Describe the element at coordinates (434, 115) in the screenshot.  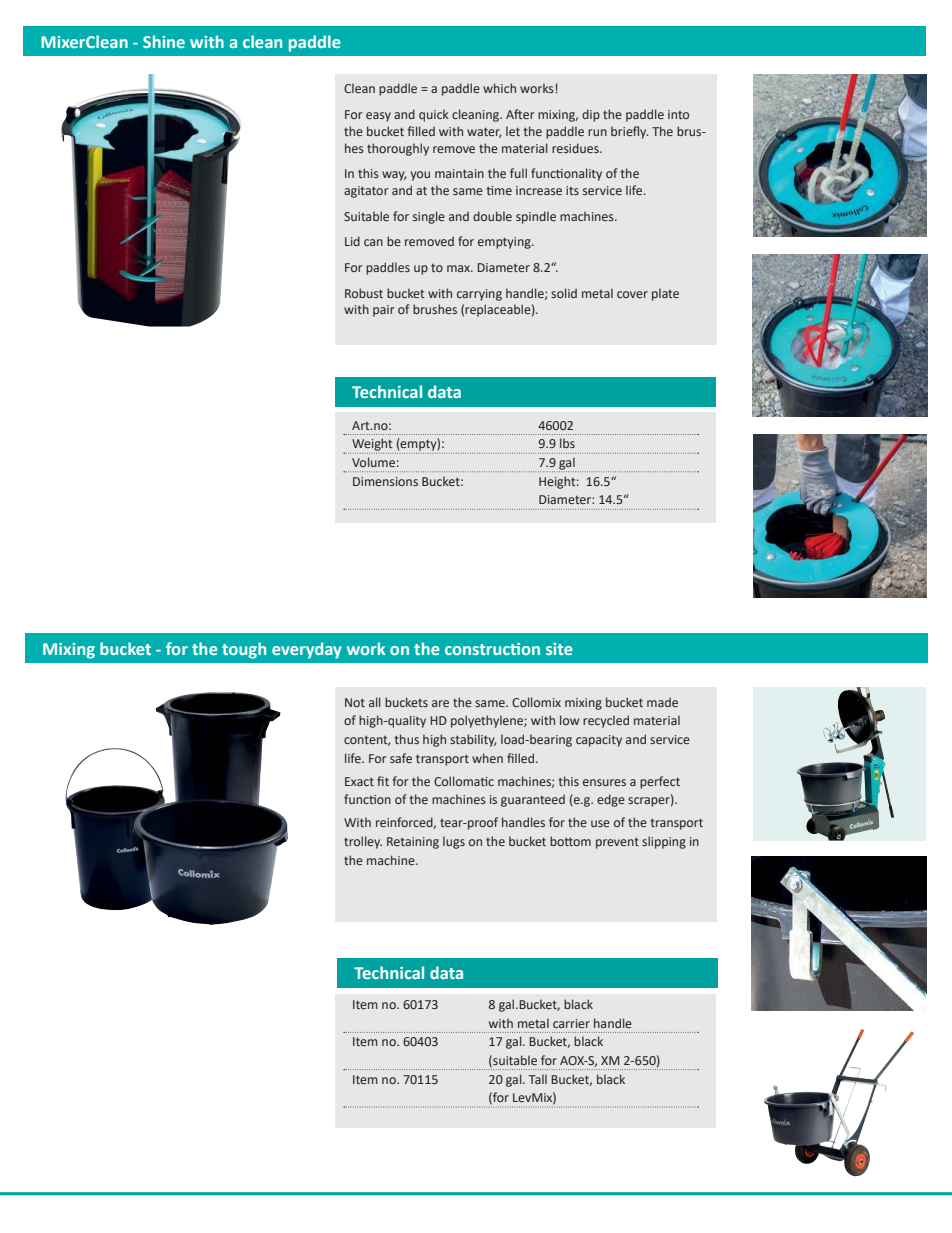
I see `quick` at that location.
